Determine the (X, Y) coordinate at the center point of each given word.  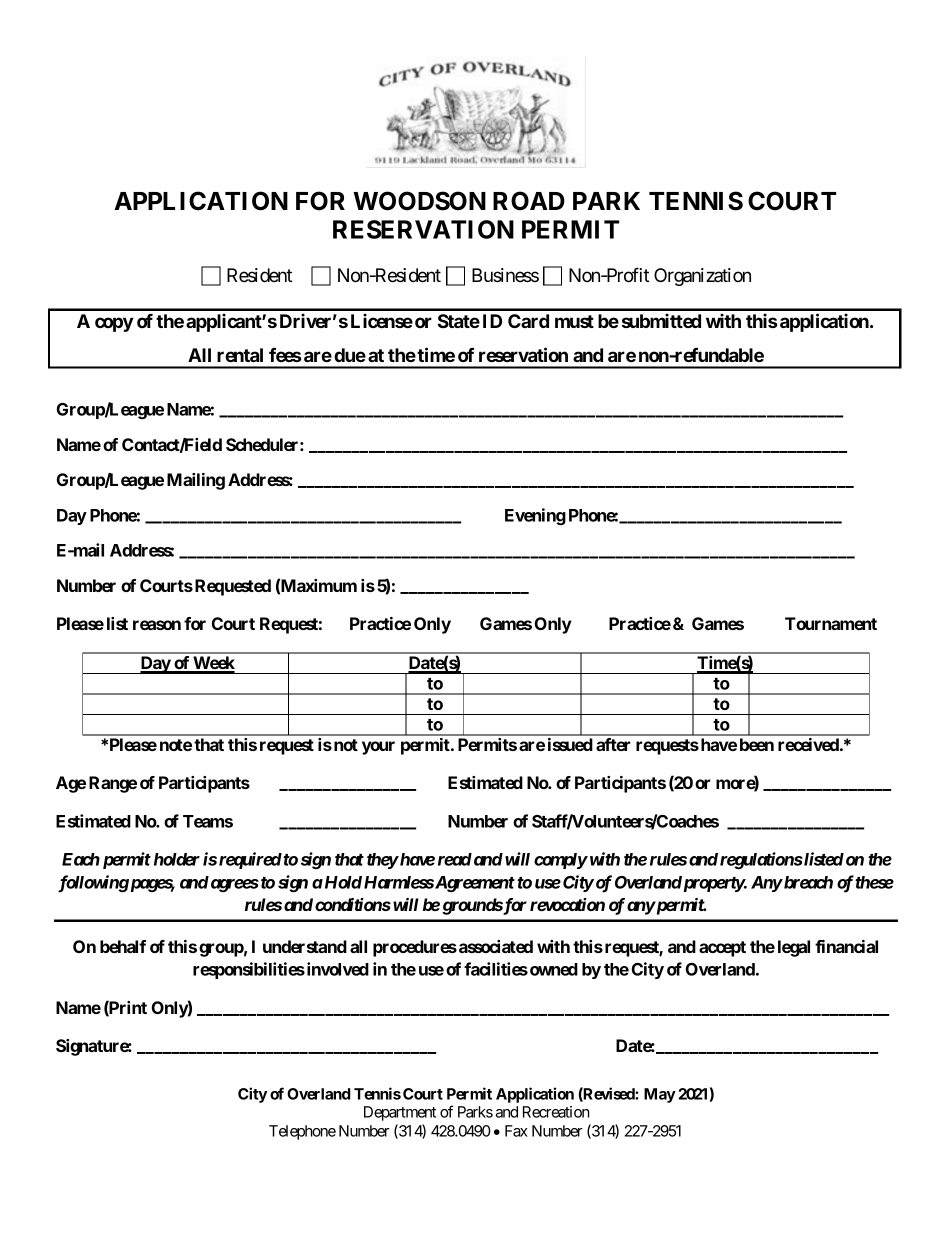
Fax (516, 1131)
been (757, 744)
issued (570, 744)
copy (114, 324)
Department (400, 1113)
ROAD (529, 201)
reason (157, 625)
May (660, 1095)
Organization (702, 277)
